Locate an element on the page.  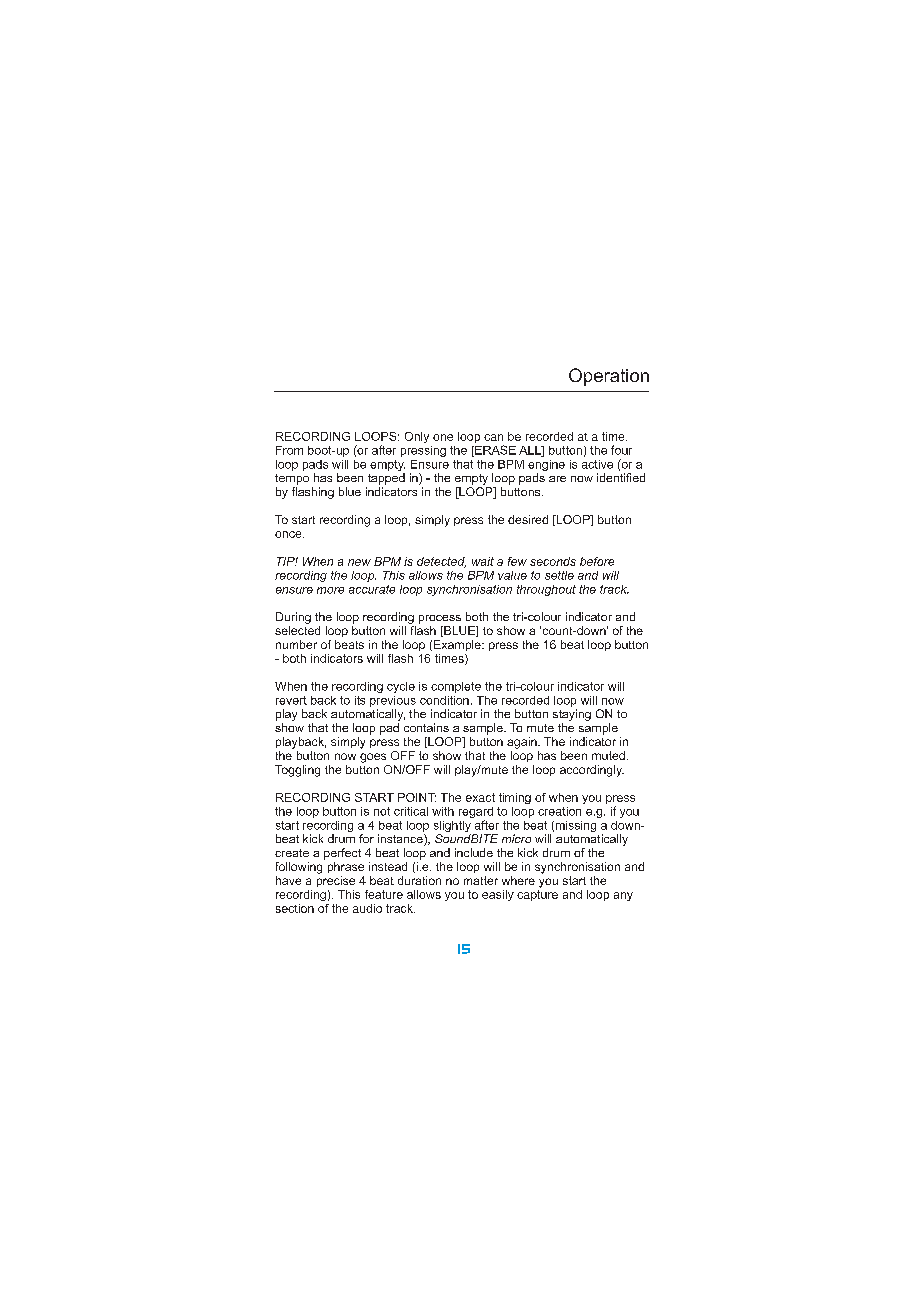
process is located at coordinates (440, 619).
